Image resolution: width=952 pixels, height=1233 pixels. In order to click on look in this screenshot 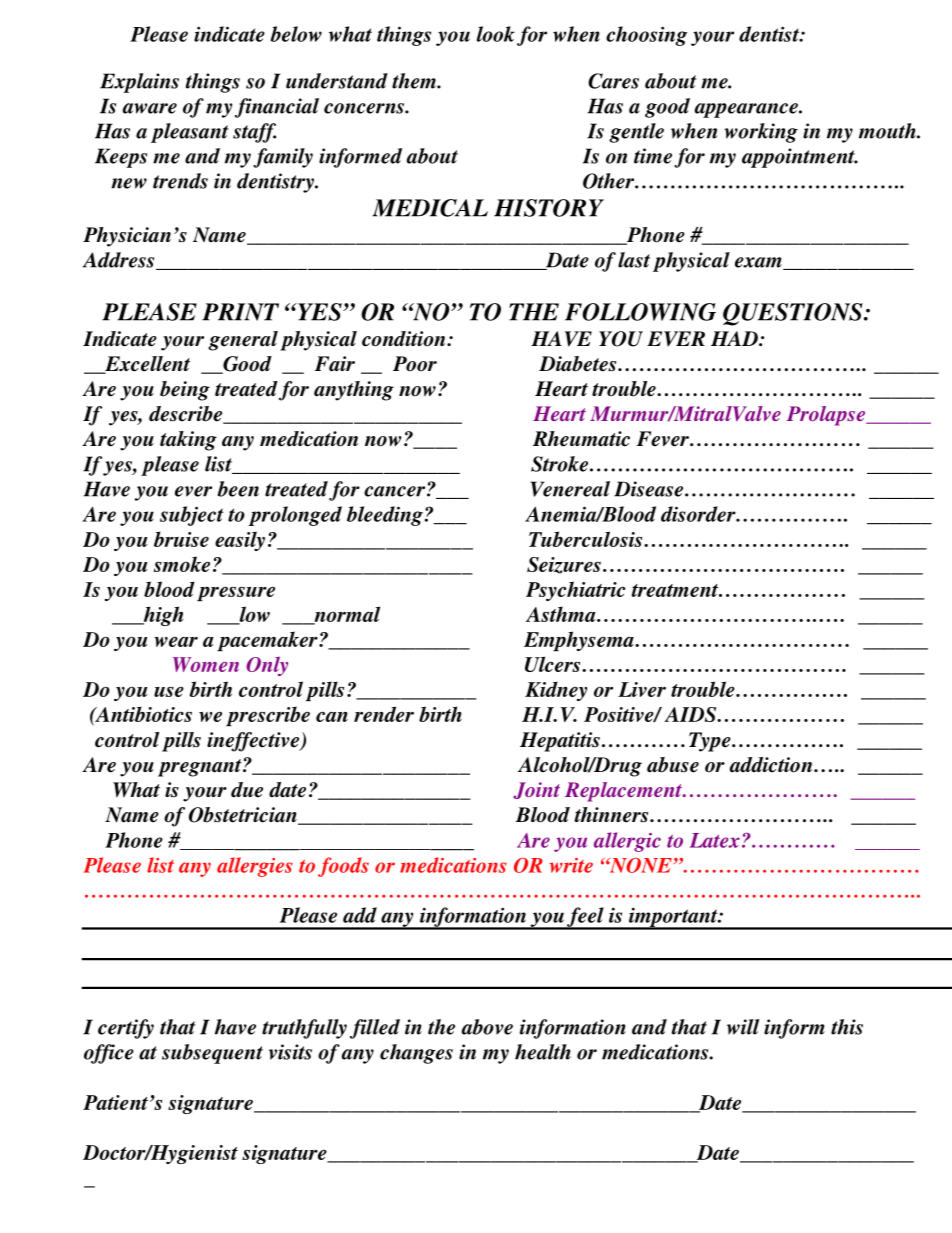, I will do `click(496, 34)`.
